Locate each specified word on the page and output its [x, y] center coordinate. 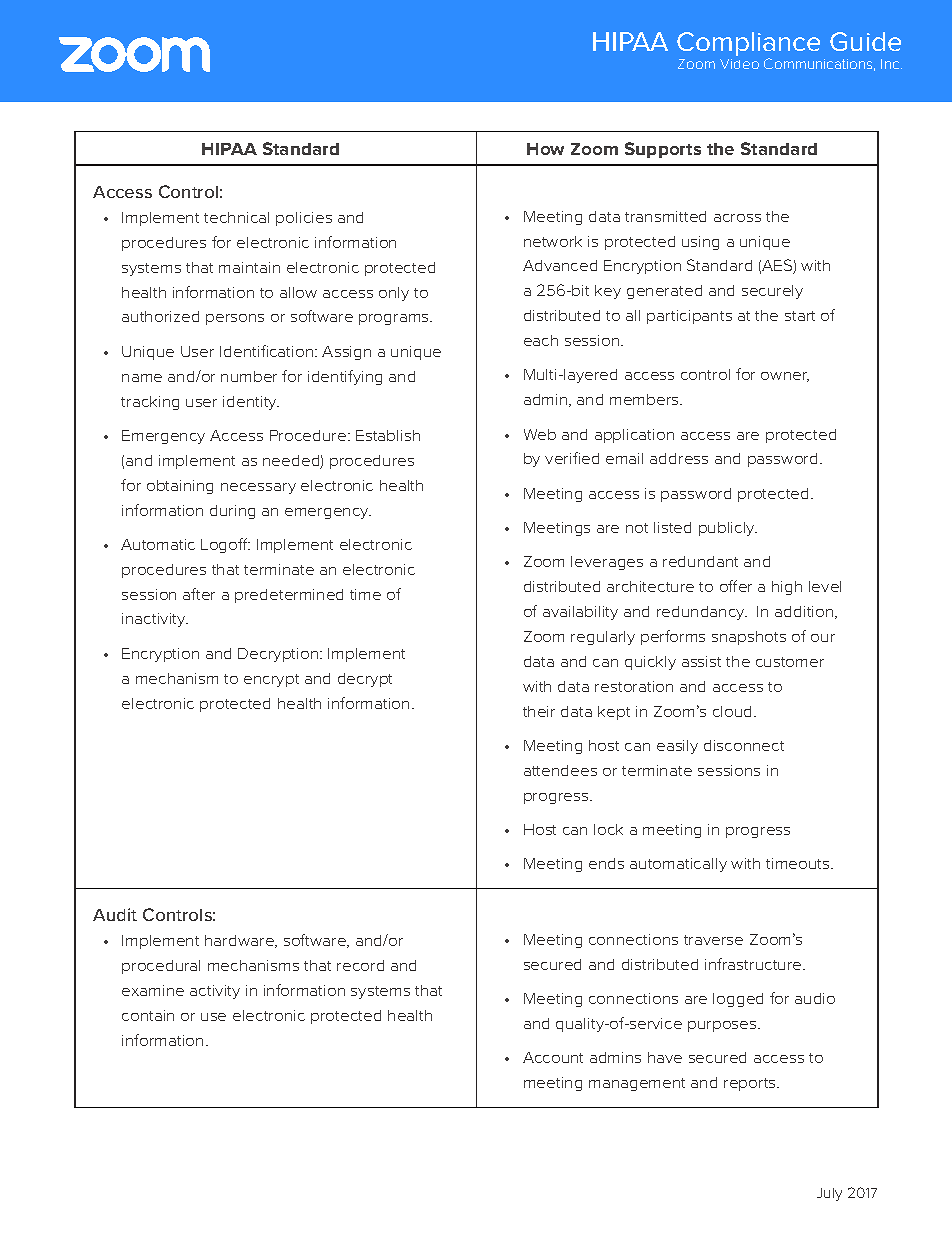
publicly [728, 529]
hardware [240, 941]
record [360, 965]
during [232, 512]
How [545, 149]
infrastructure [754, 964]
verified [572, 458]
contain [148, 1015]
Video [739, 64]
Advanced [560, 265]
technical [236, 217]
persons [235, 319]
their [539, 711]
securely [772, 292]
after [199, 594]
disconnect [744, 745]
